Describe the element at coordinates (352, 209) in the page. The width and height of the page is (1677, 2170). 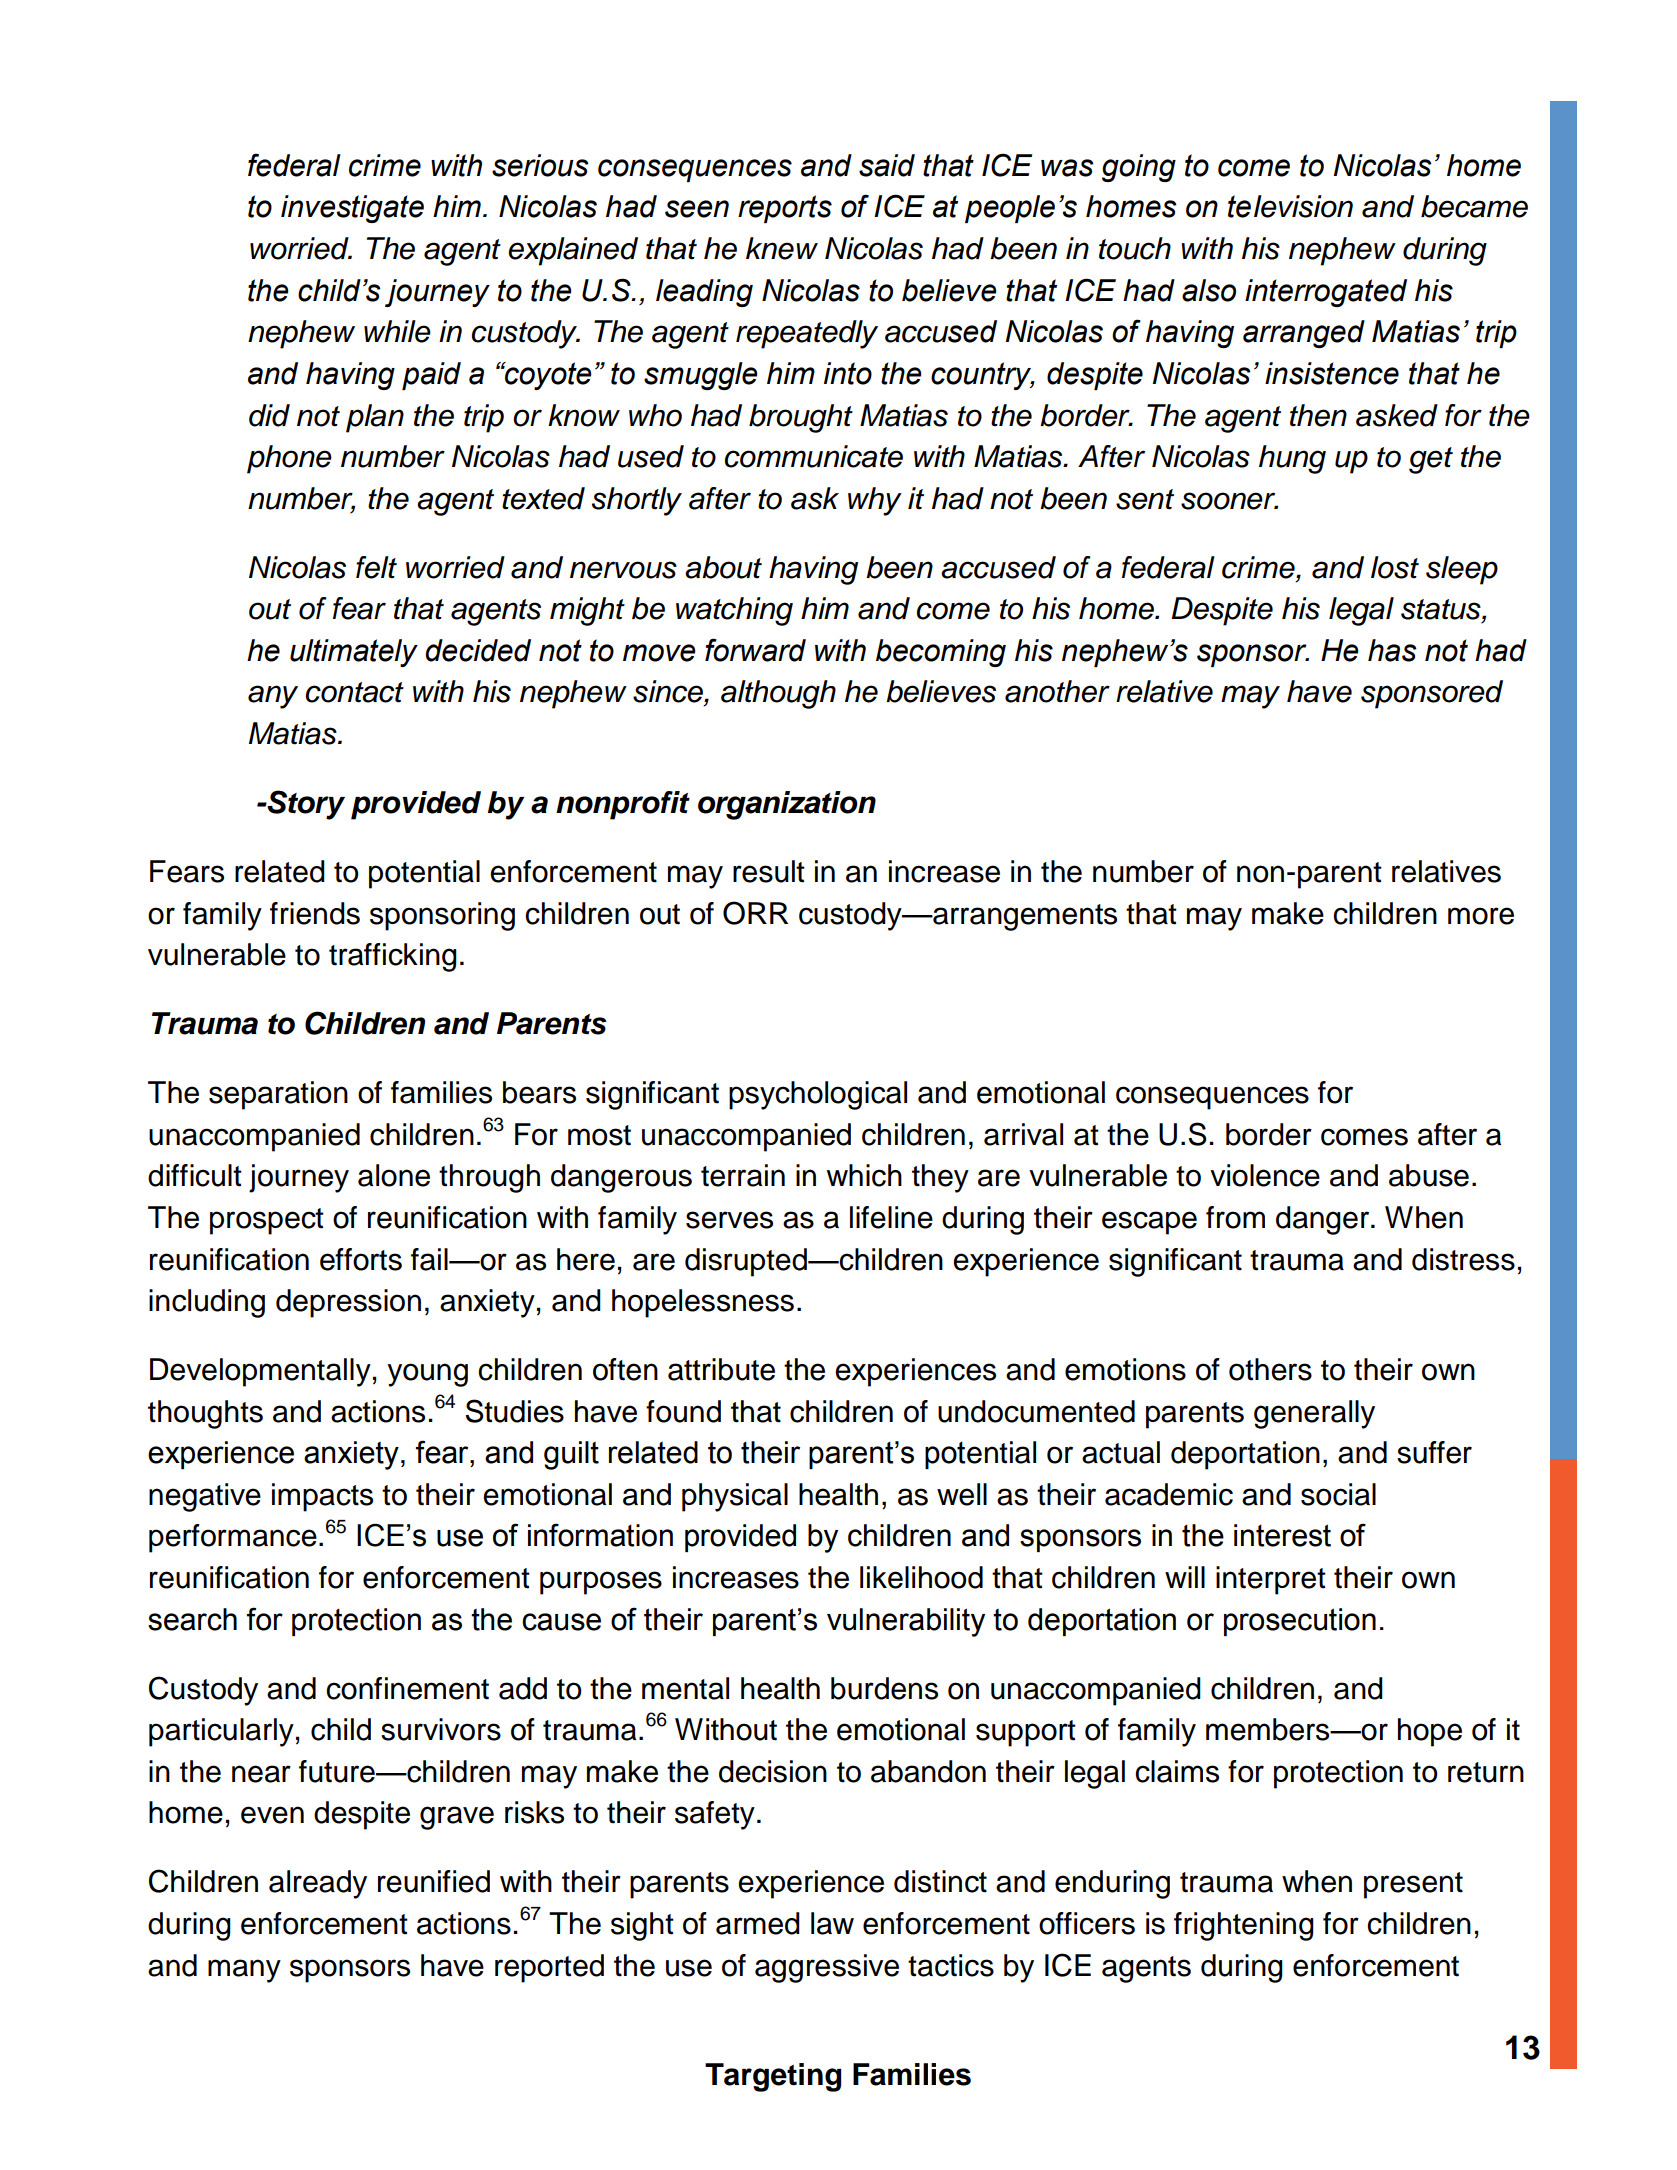
I see `investigate` at that location.
